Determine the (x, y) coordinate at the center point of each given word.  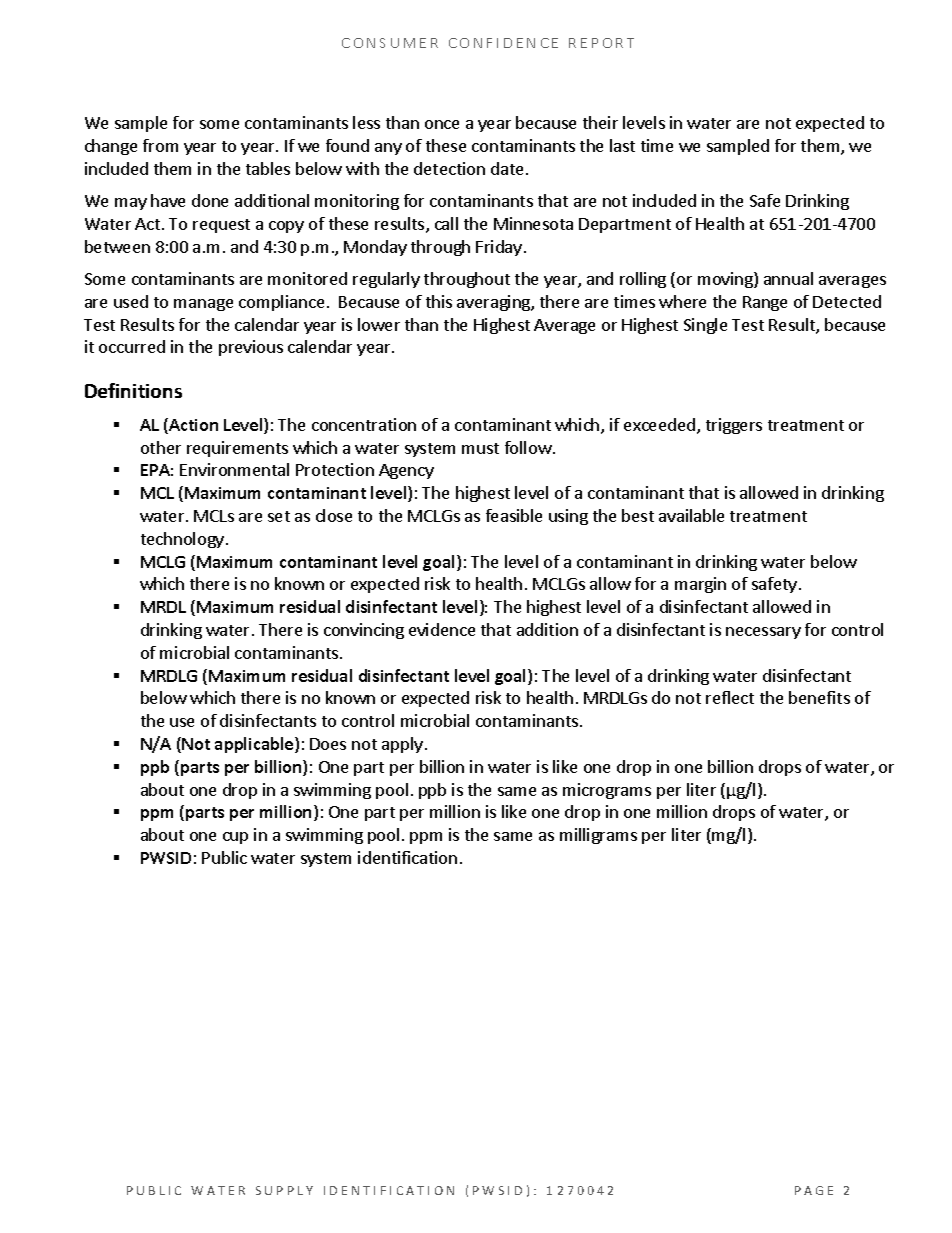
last (622, 145)
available (691, 515)
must (480, 448)
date (507, 168)
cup (235, 838)
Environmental (234, 469)
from (160, 145)
